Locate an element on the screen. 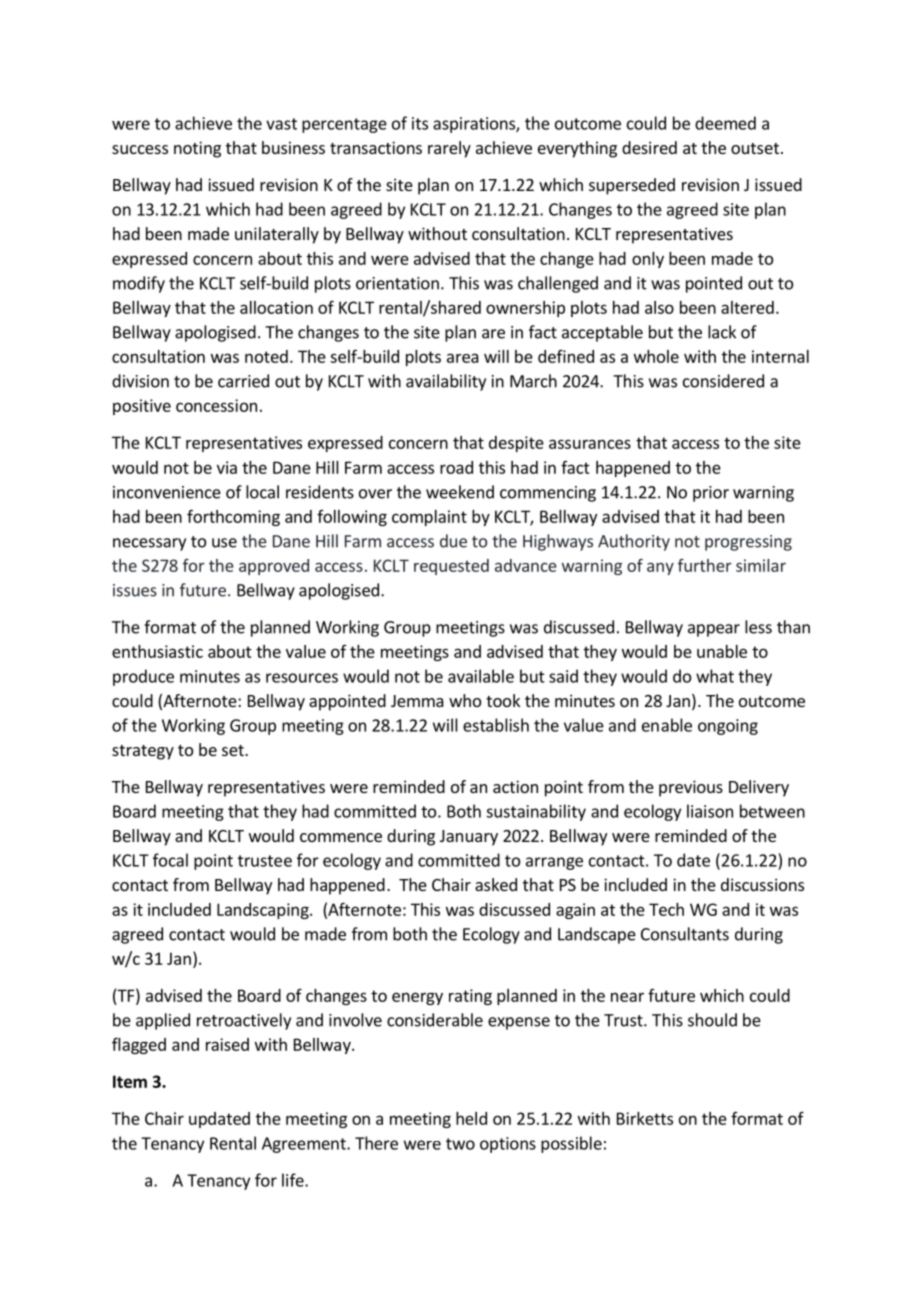  concession is located at coordinates (216, 405).
